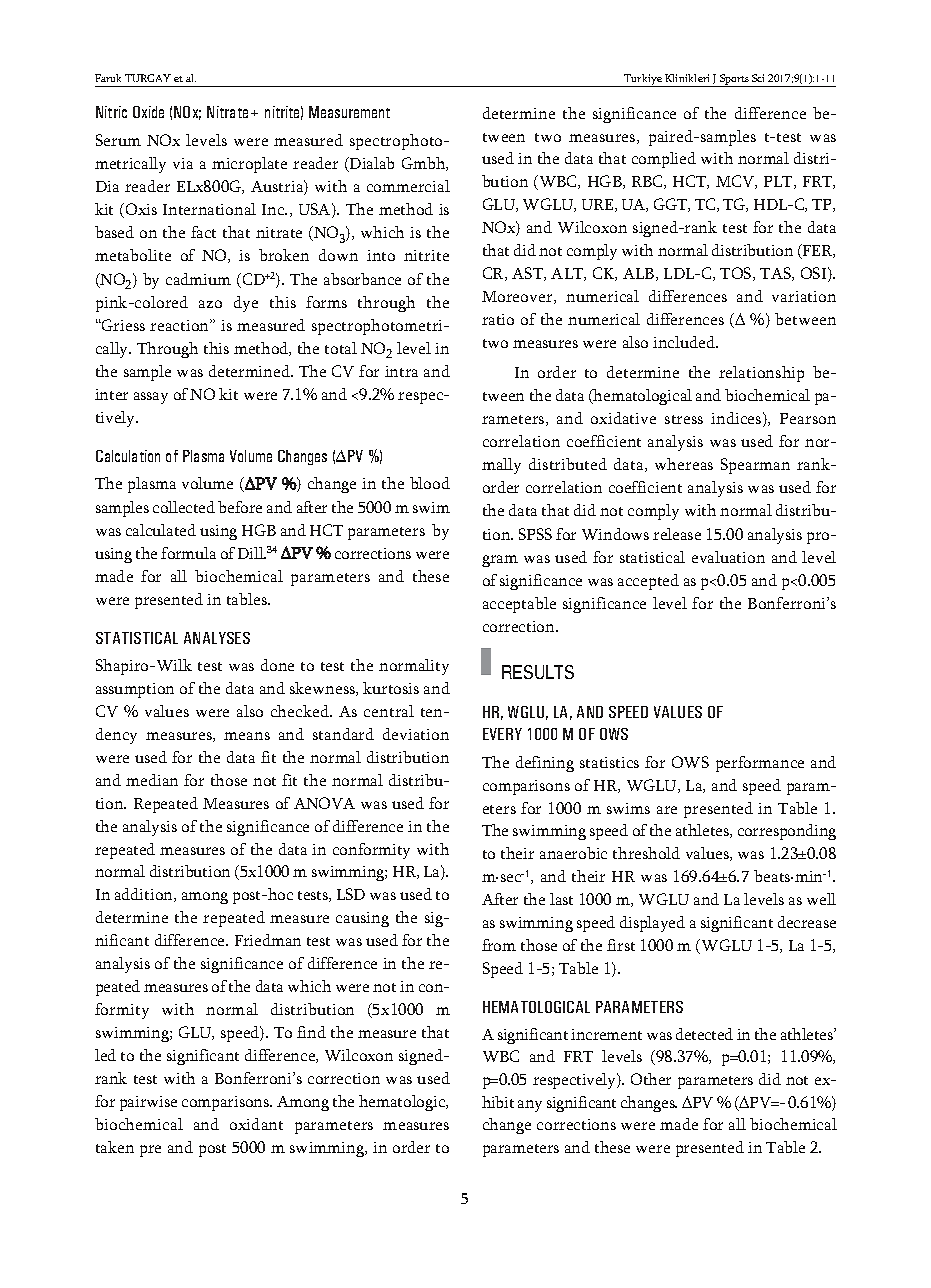  Describe the element at coordinates (755, 466) in the document. I see `Spearman` at that location.
